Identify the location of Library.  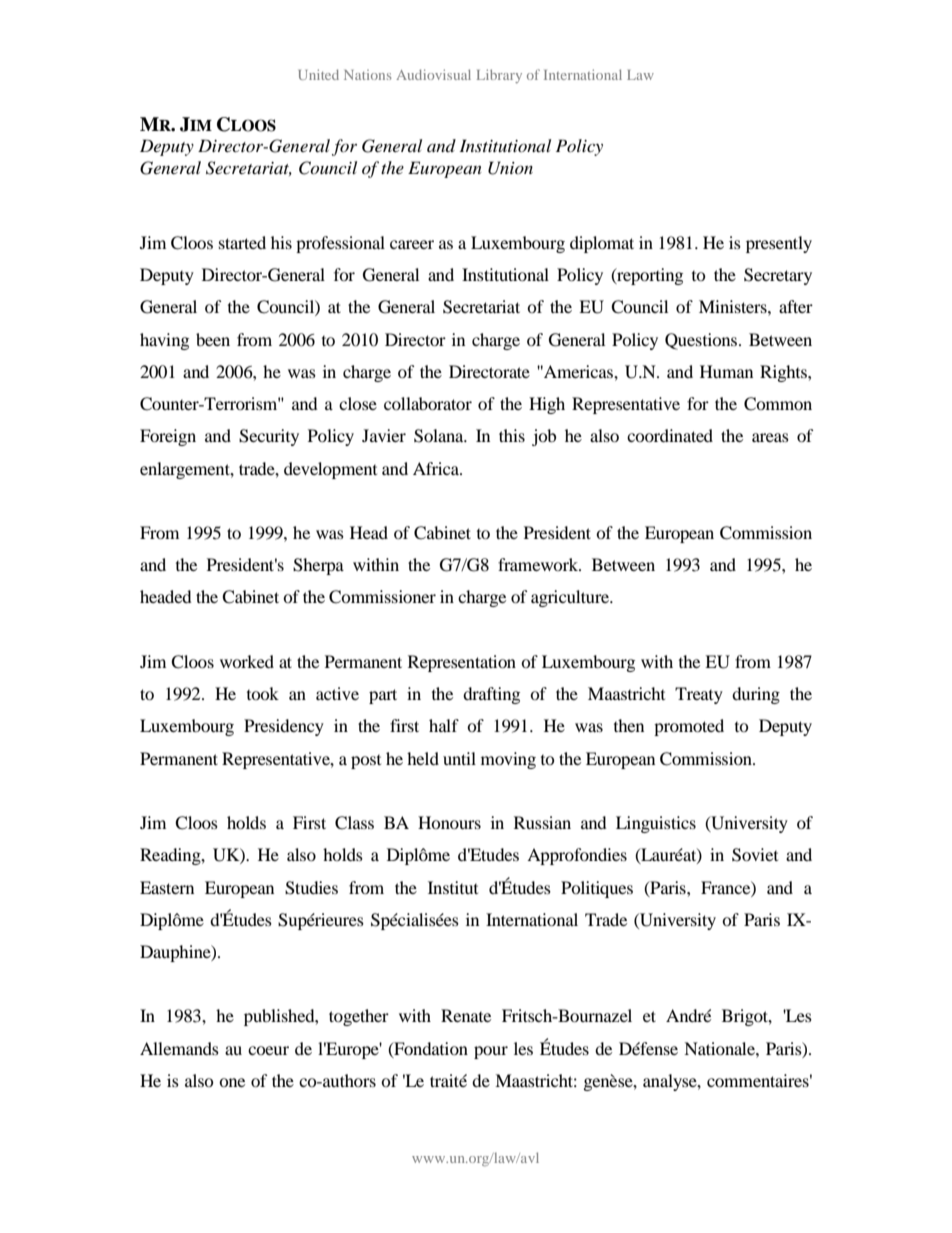
(499, 76).
